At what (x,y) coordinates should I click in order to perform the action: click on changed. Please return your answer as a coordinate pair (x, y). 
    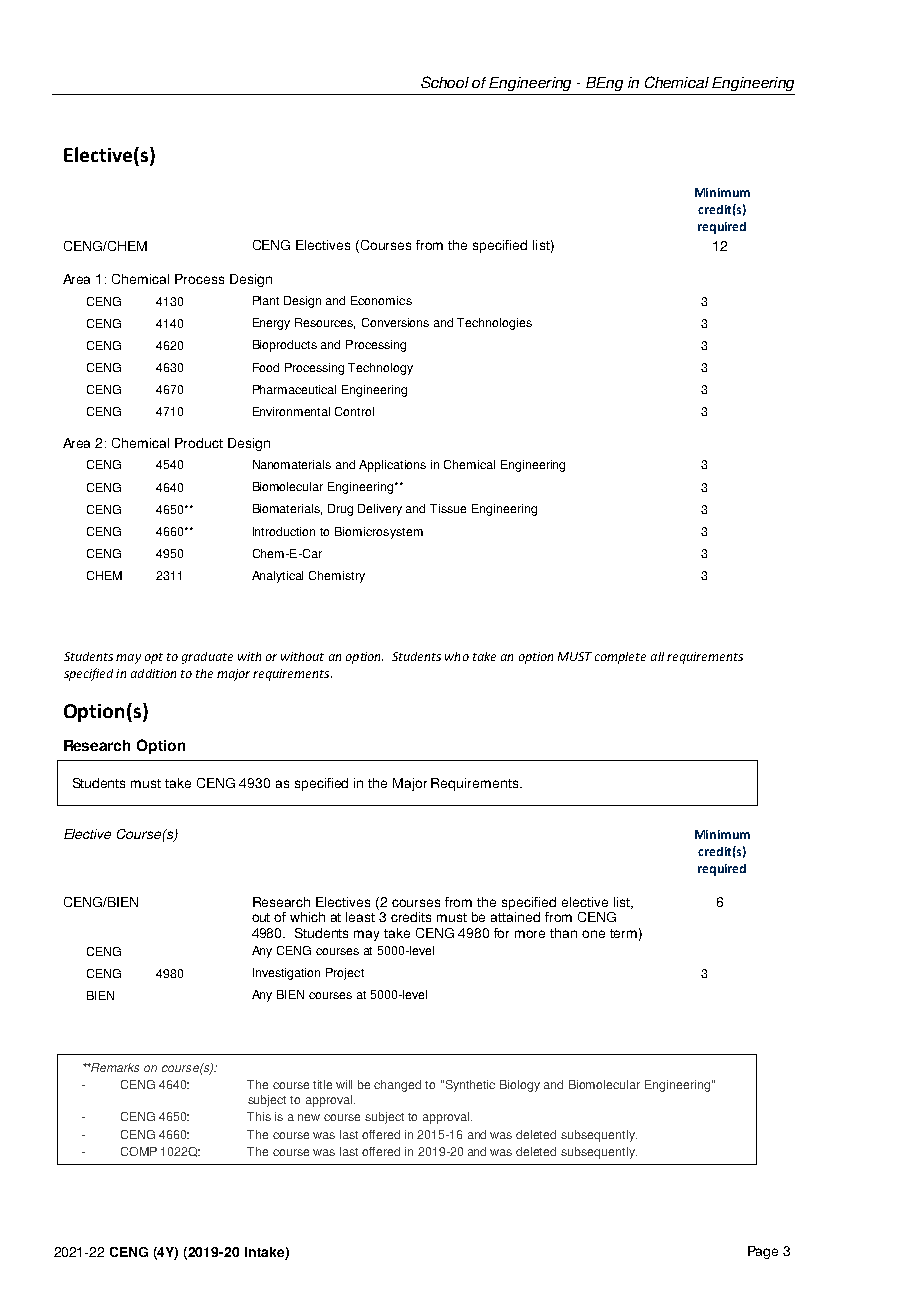
    Looking at the image, I should click on (397, 1086).
